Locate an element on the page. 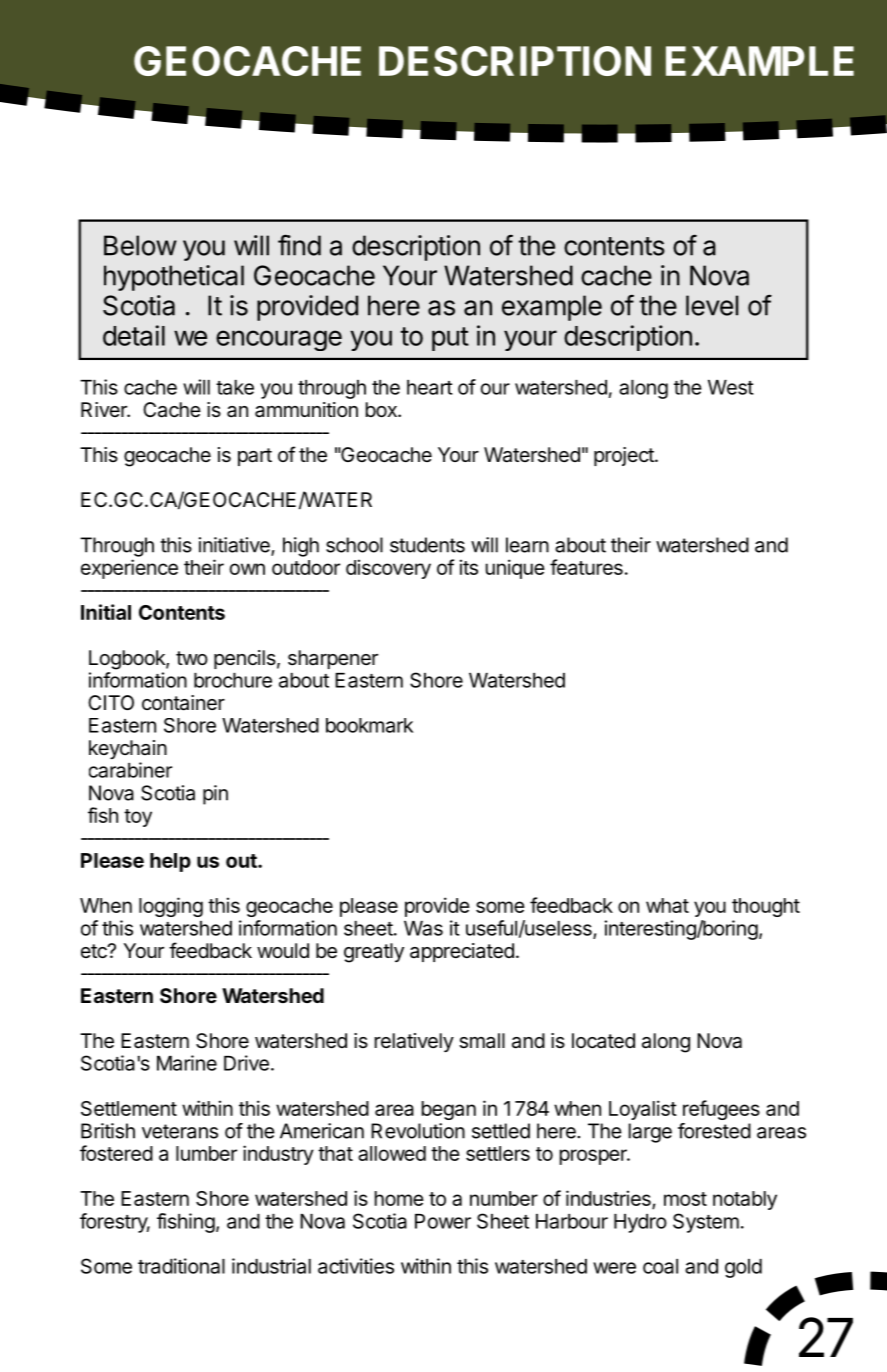  level is located at coordinates (712, 305).
